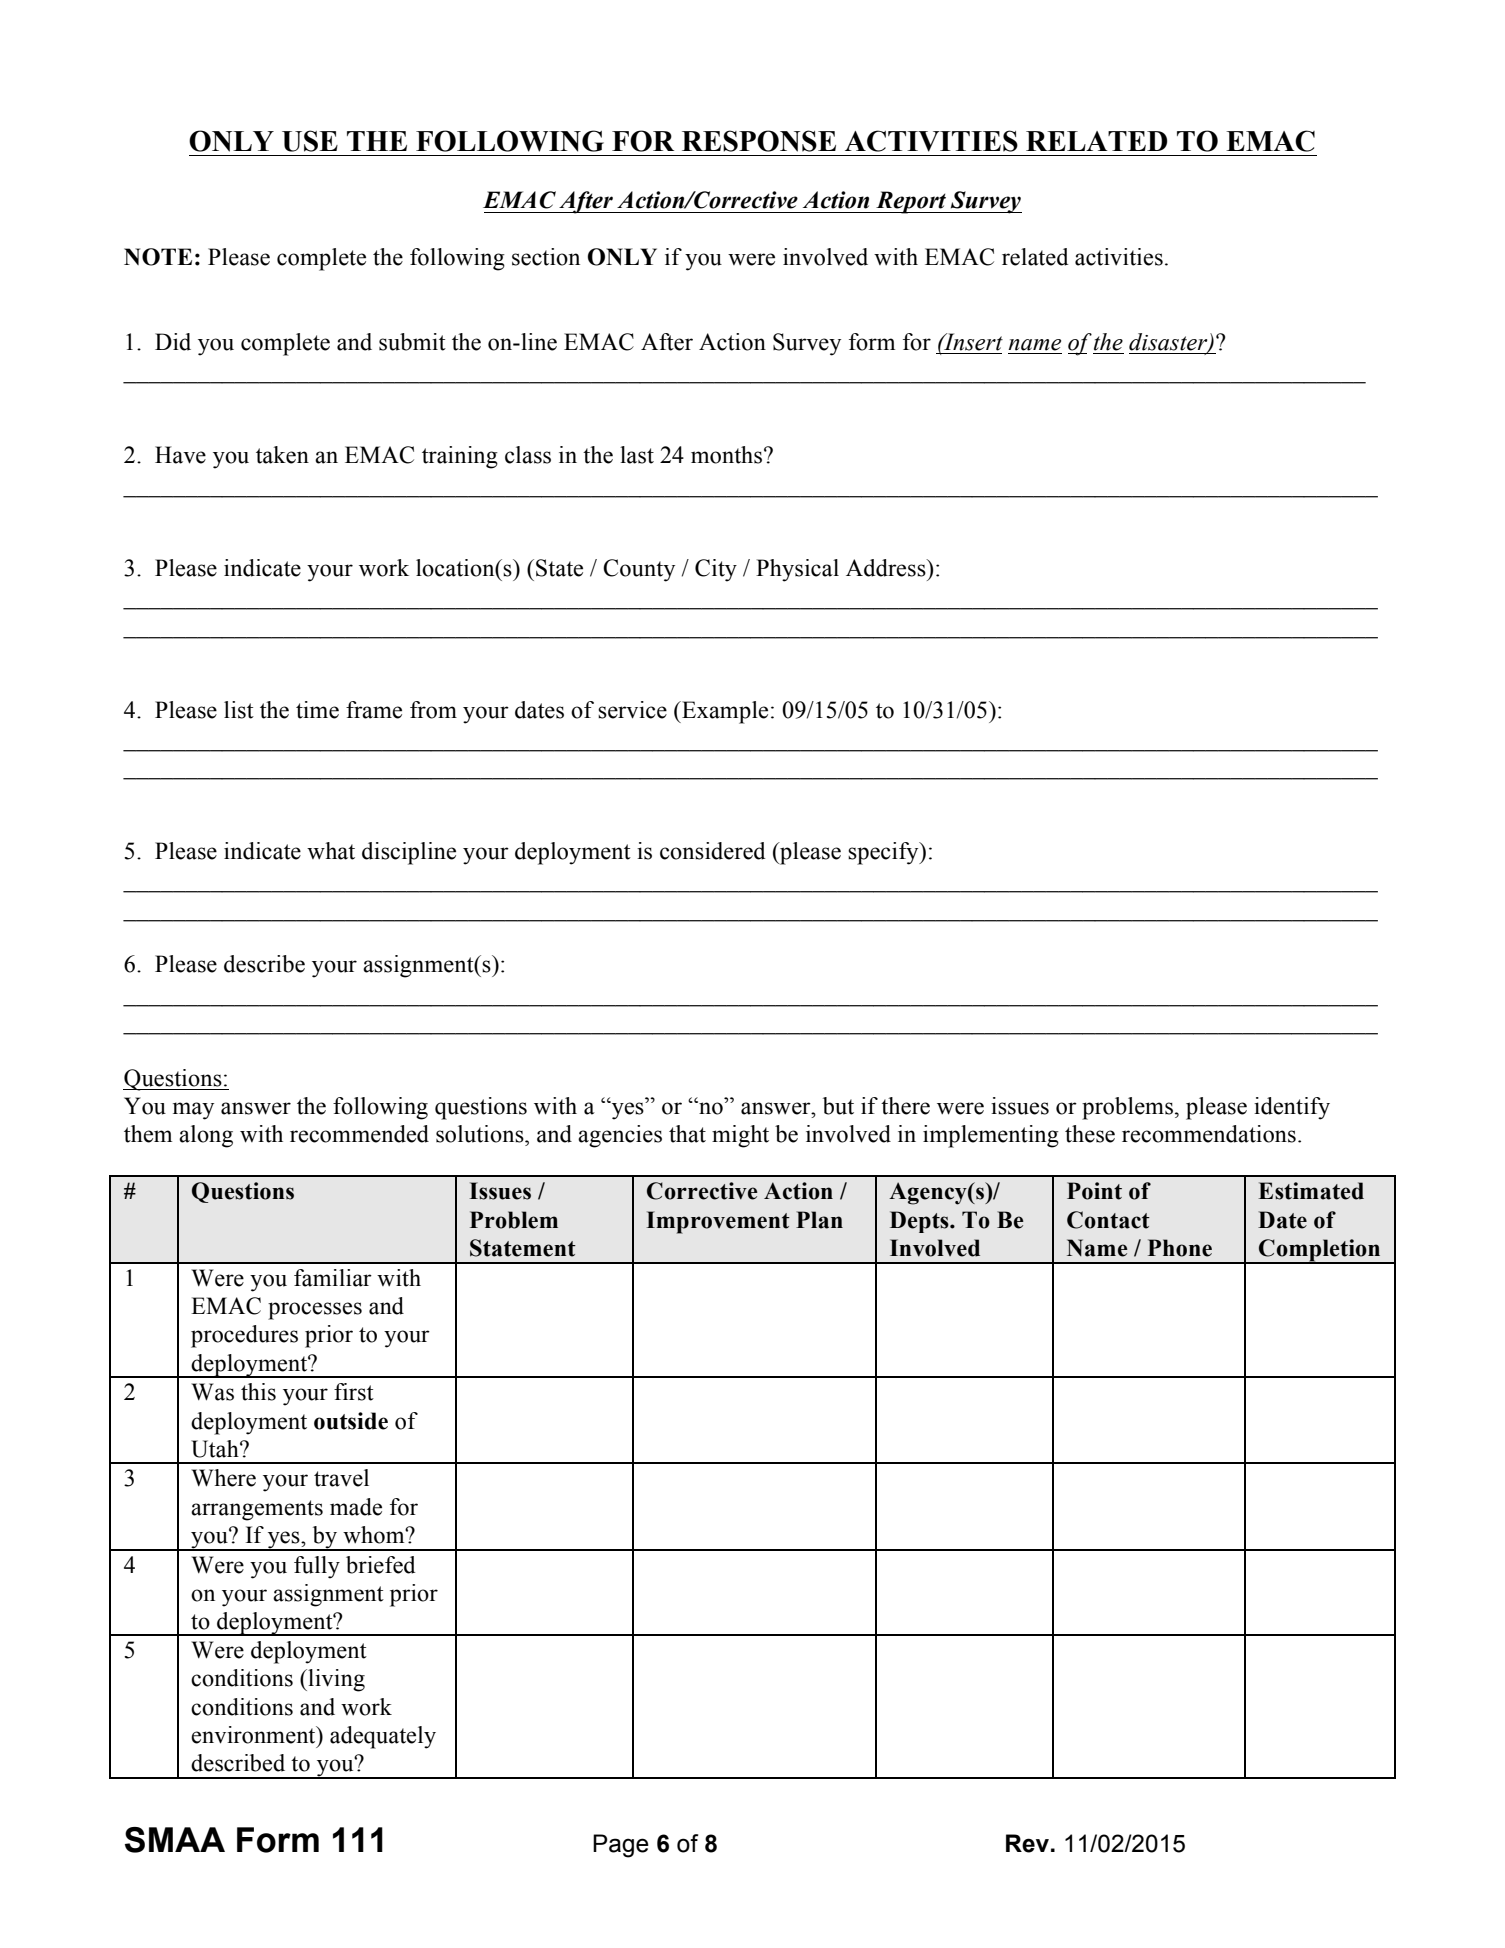  Describe the element at coordinates (621, 1846) in the image. I see `Page` at that location.
